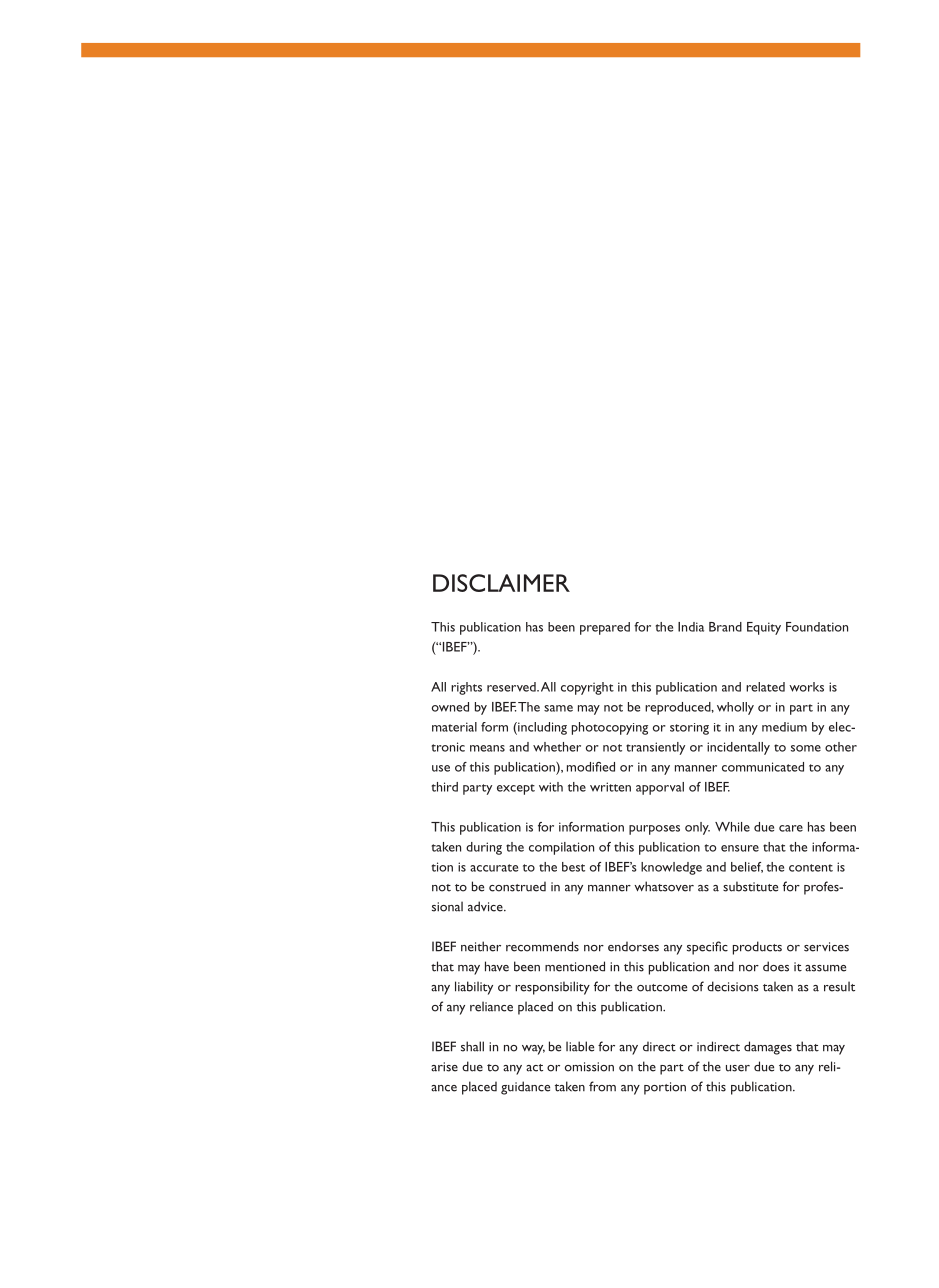 Image resolution: width=939 pixels, height=1288 pixels. Describe the element at coordinates (806, 748) in the screenshot. I see `some` at that location.
